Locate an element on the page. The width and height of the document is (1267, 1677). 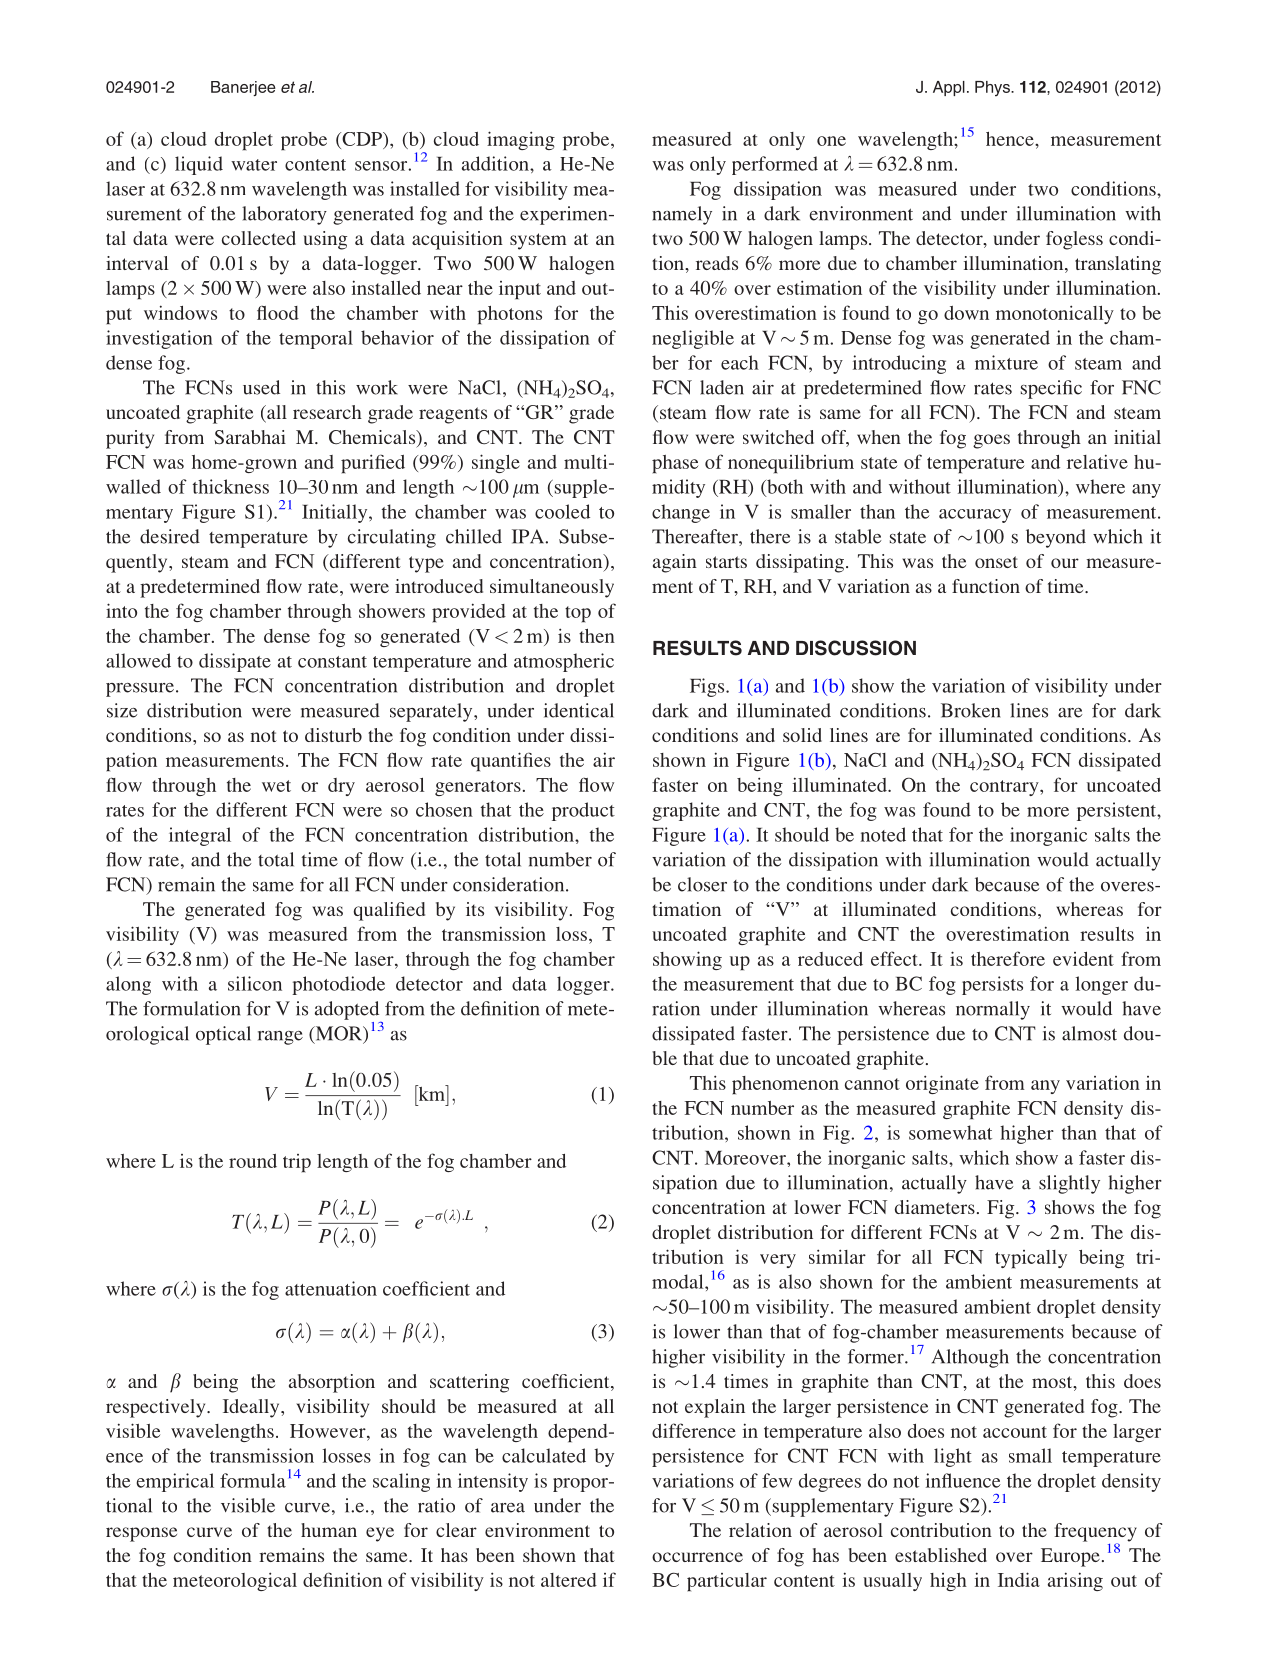
imaging is located at coordinates (521, 140).
